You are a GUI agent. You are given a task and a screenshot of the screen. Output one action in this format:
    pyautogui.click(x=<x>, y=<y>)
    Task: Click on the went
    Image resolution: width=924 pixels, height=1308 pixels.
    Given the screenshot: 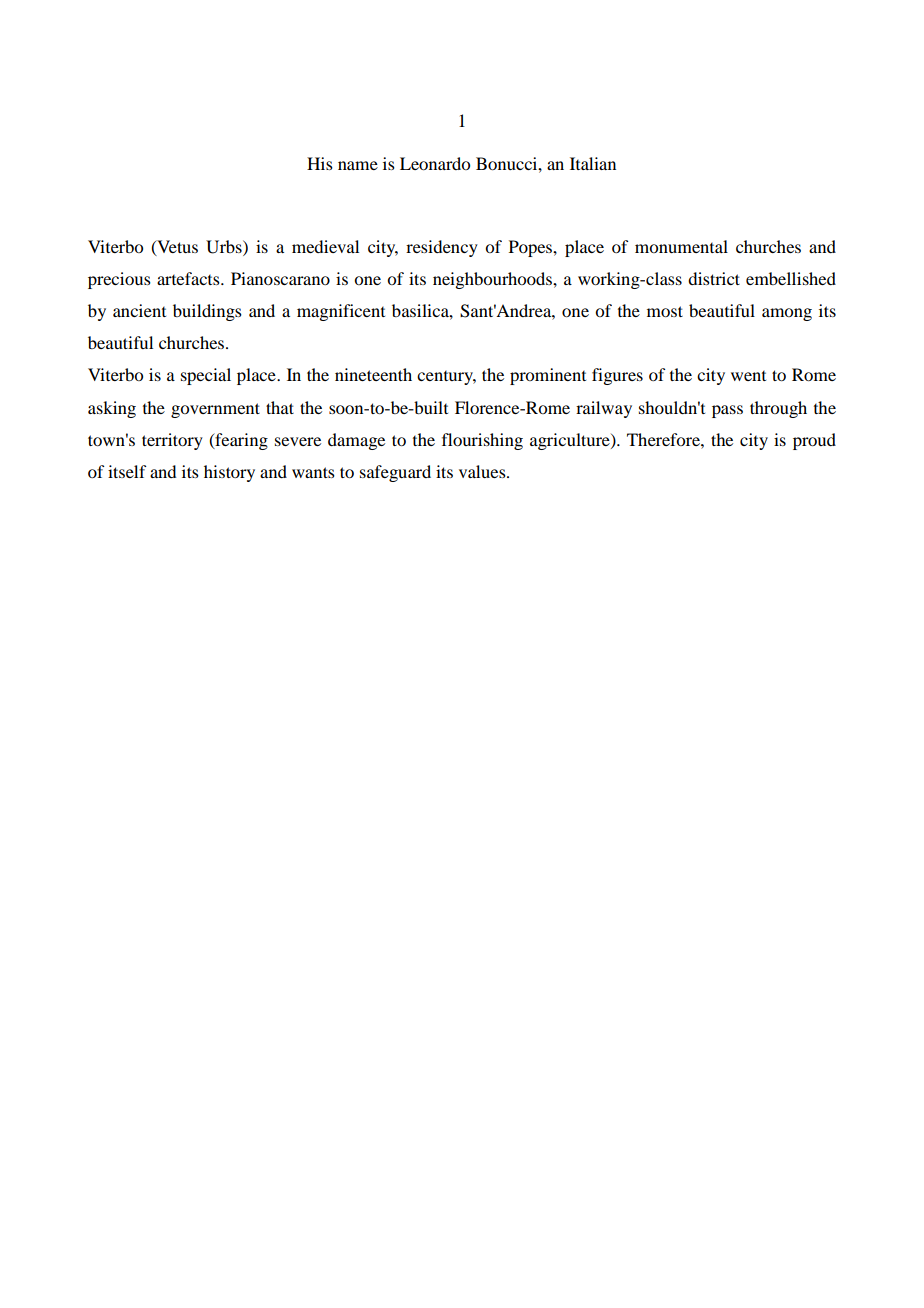 What is the action you would take?
    pyautogui.click(x=748, y=376)
